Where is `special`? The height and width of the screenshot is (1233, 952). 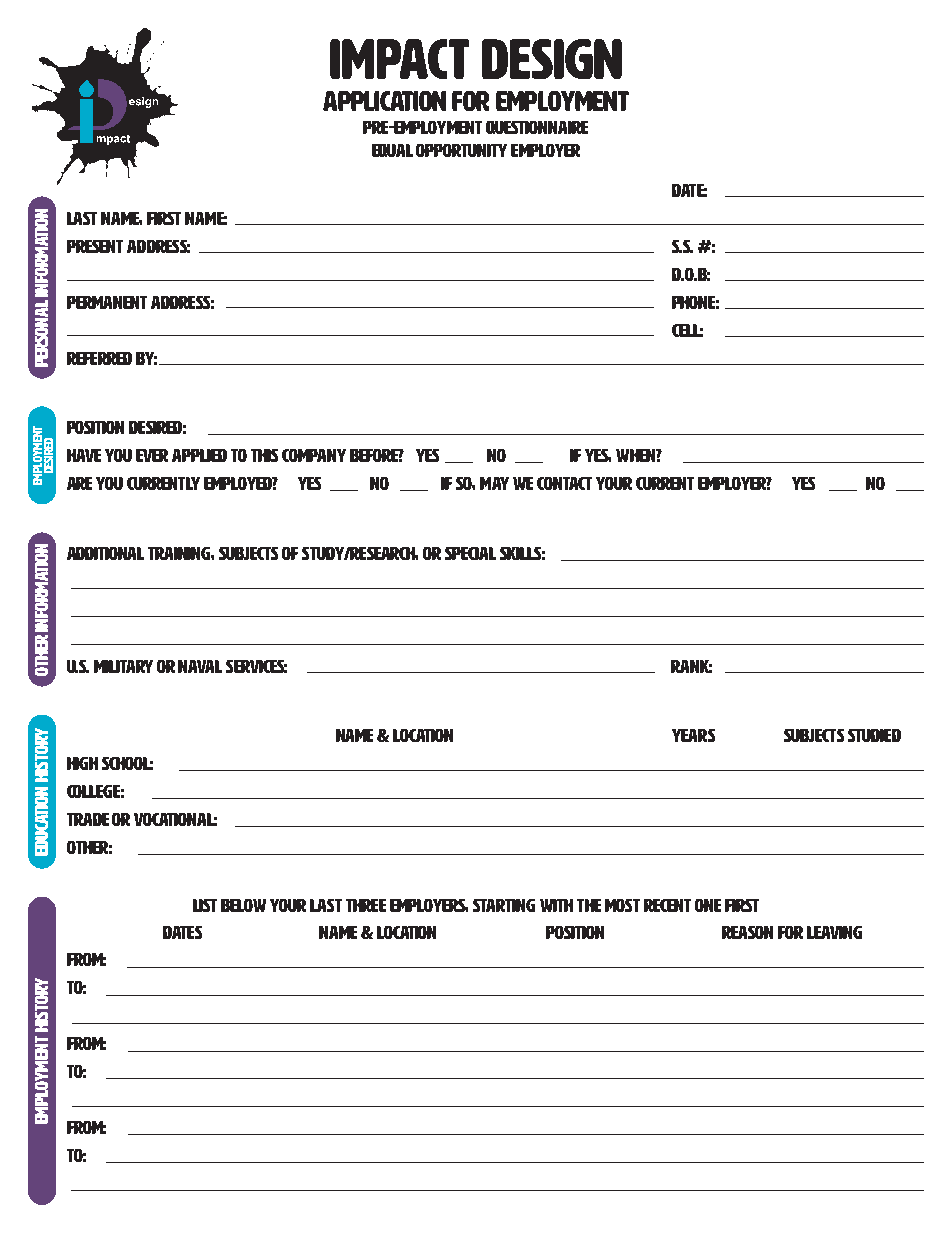
special is located at coordinates (470, 553).
